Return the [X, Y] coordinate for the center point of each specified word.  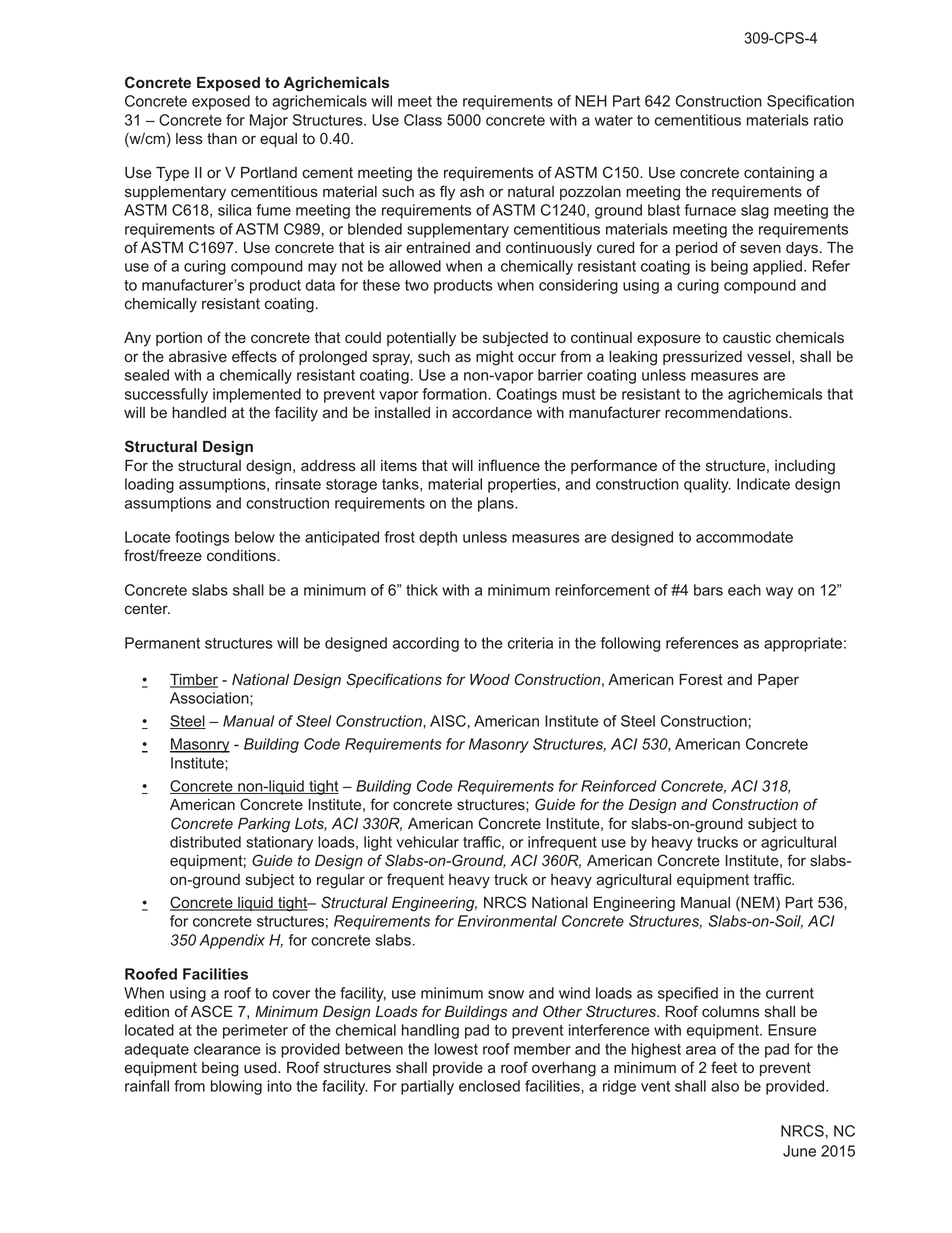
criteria [530, 643]
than [222, 139]
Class [423, 120]
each [744, 590]
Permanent [162, 643]
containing [779, 174]
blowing [236, 1087]
